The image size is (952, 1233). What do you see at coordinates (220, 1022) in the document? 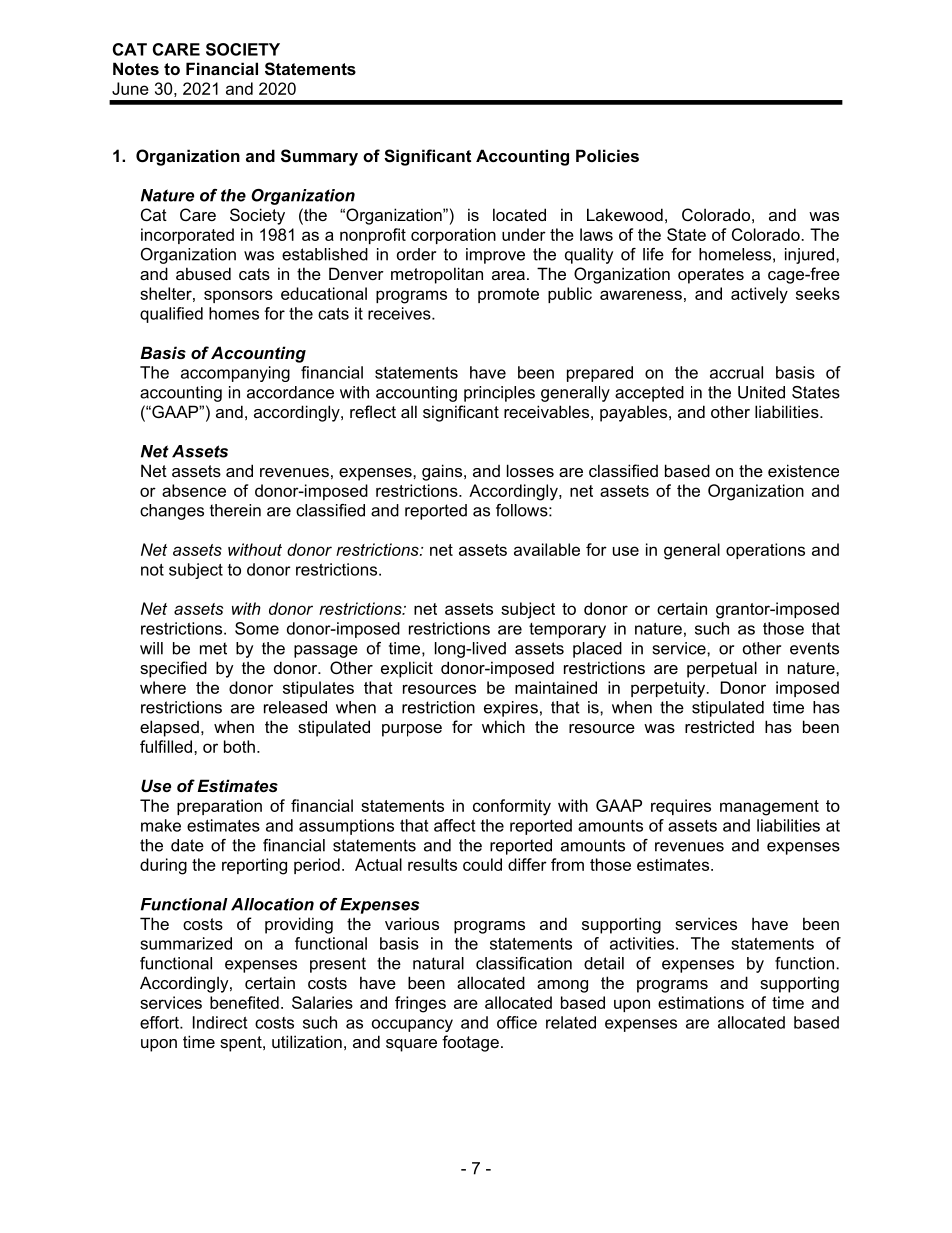
I see `Indirect` at bounding box center [220, 1022].
